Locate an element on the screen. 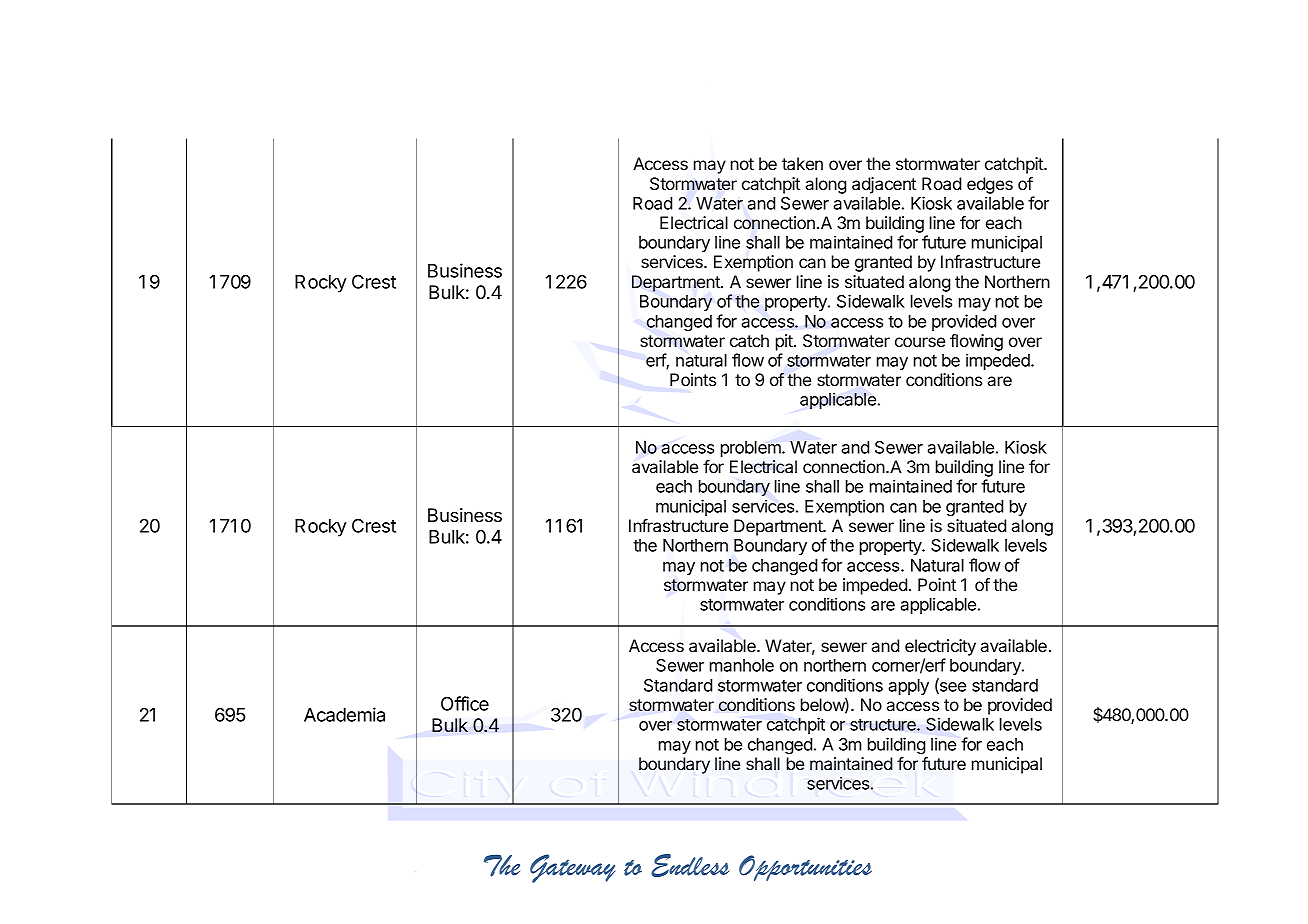 The image size is (1308, 924). Gateway is located at coordinates (572, 868).
